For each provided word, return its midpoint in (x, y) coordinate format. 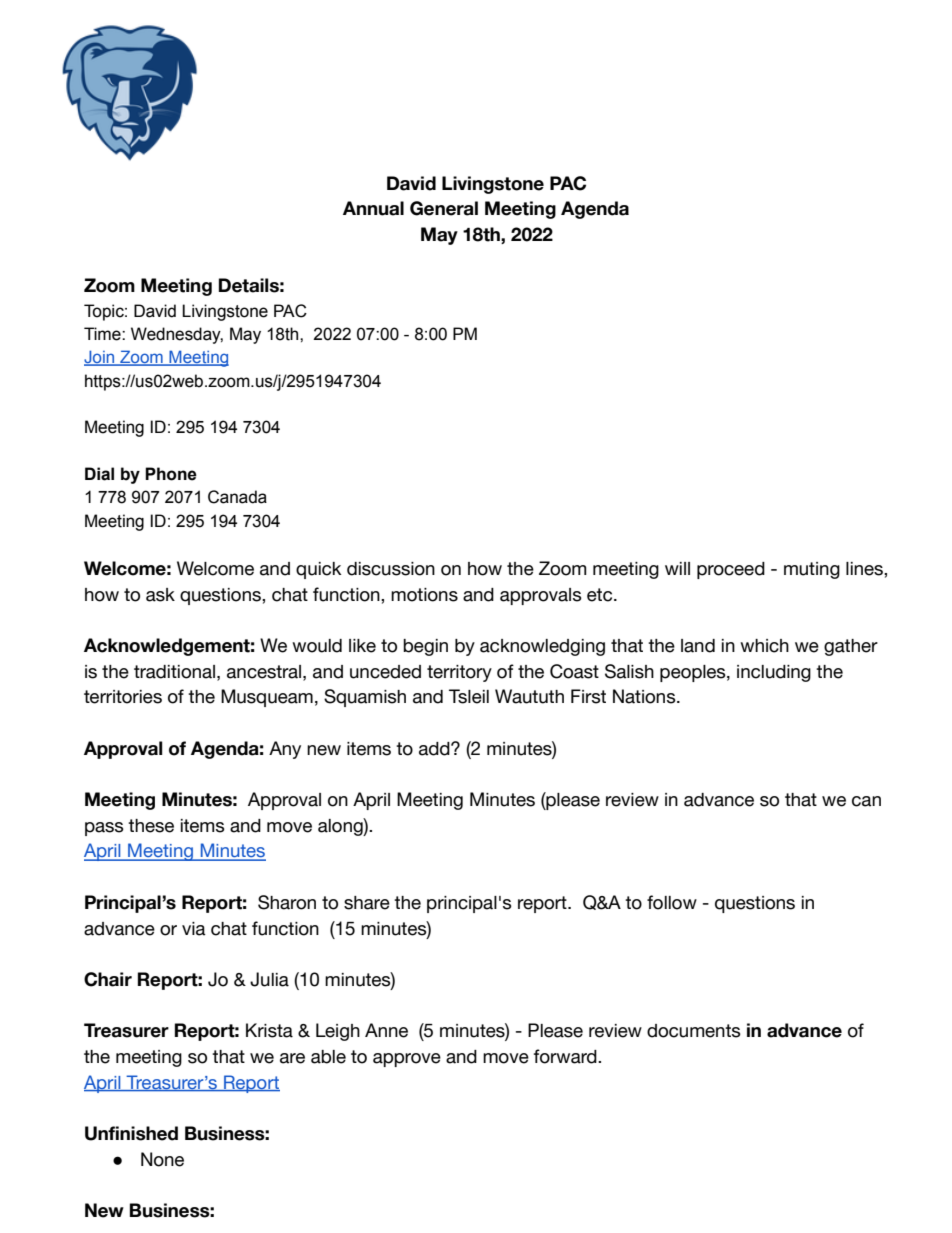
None (162, 1159)
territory (459, 673)
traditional (174, 672)
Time (103, 334)
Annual (373, 208)
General (444, 208)
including (774, 673)
